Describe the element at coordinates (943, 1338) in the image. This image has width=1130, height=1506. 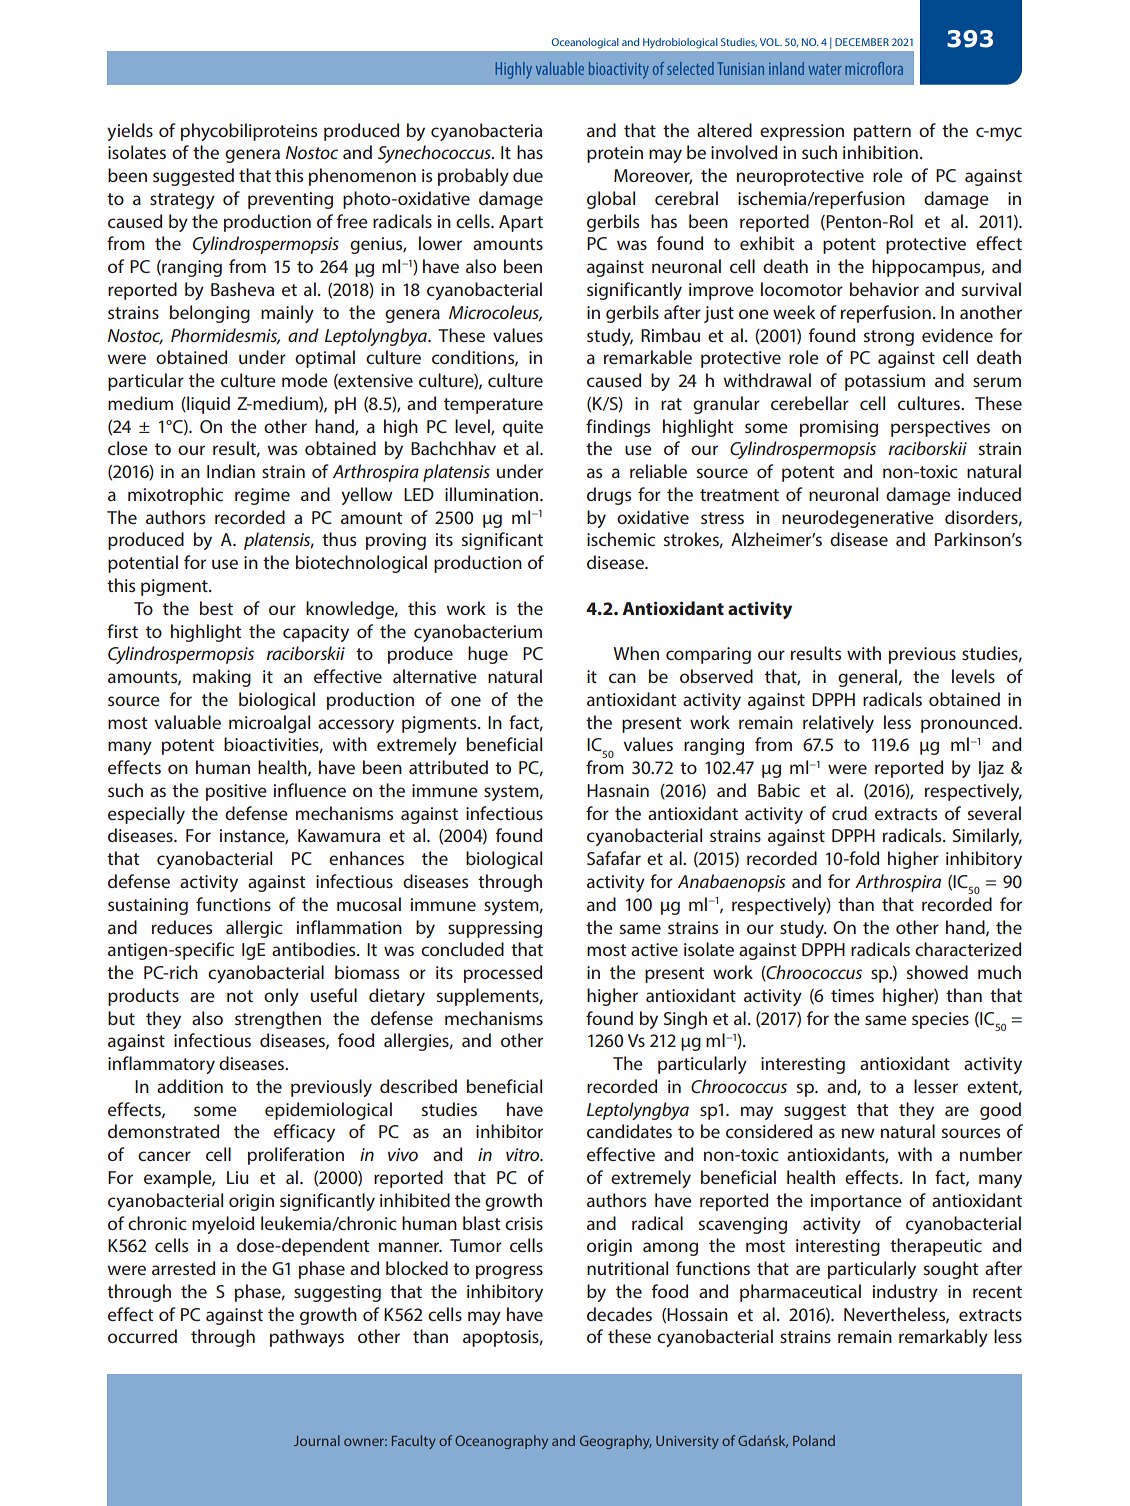
I see `remarkably` at that location.
